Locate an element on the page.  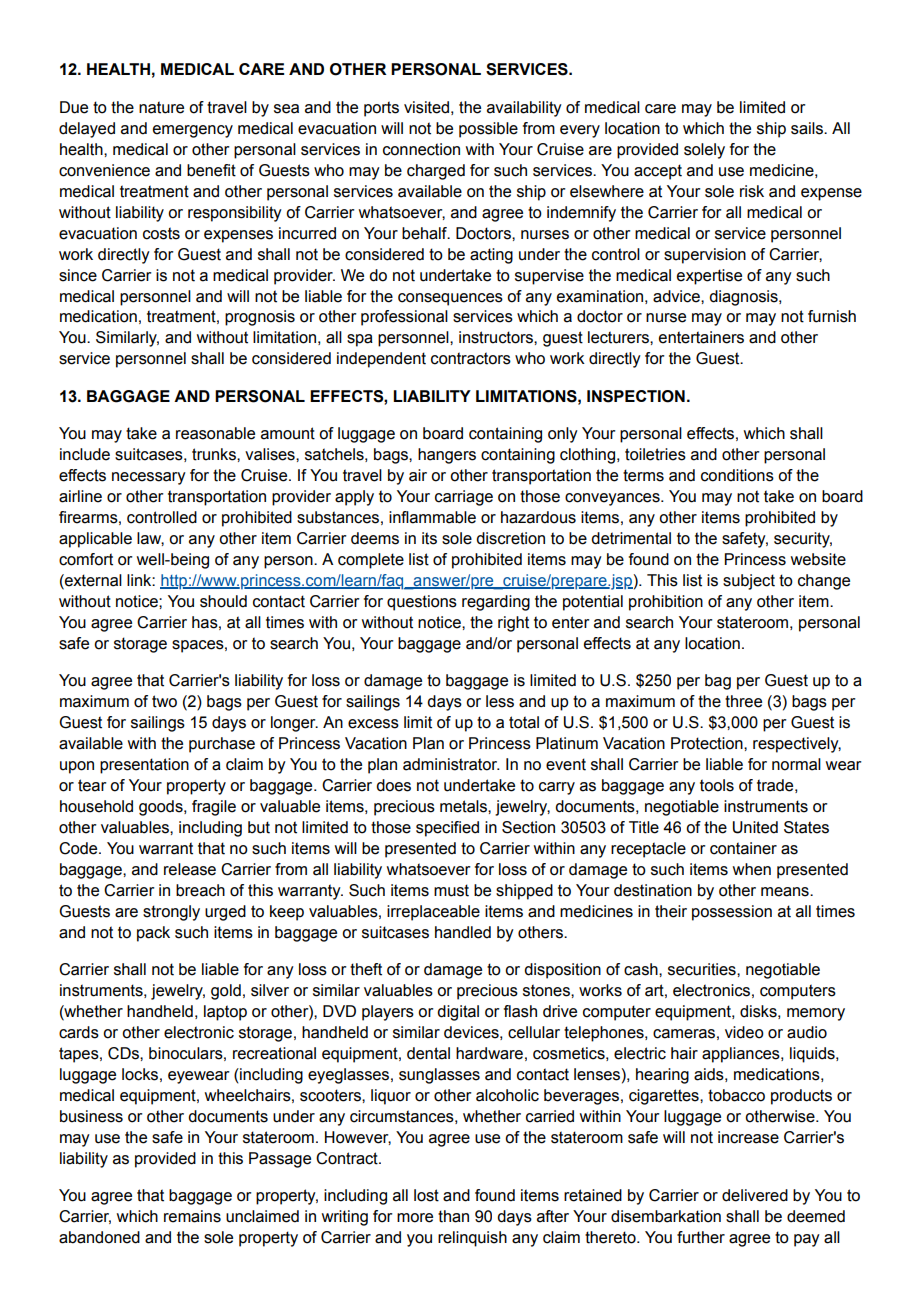
conditions is located at coordinates (737, 475).
